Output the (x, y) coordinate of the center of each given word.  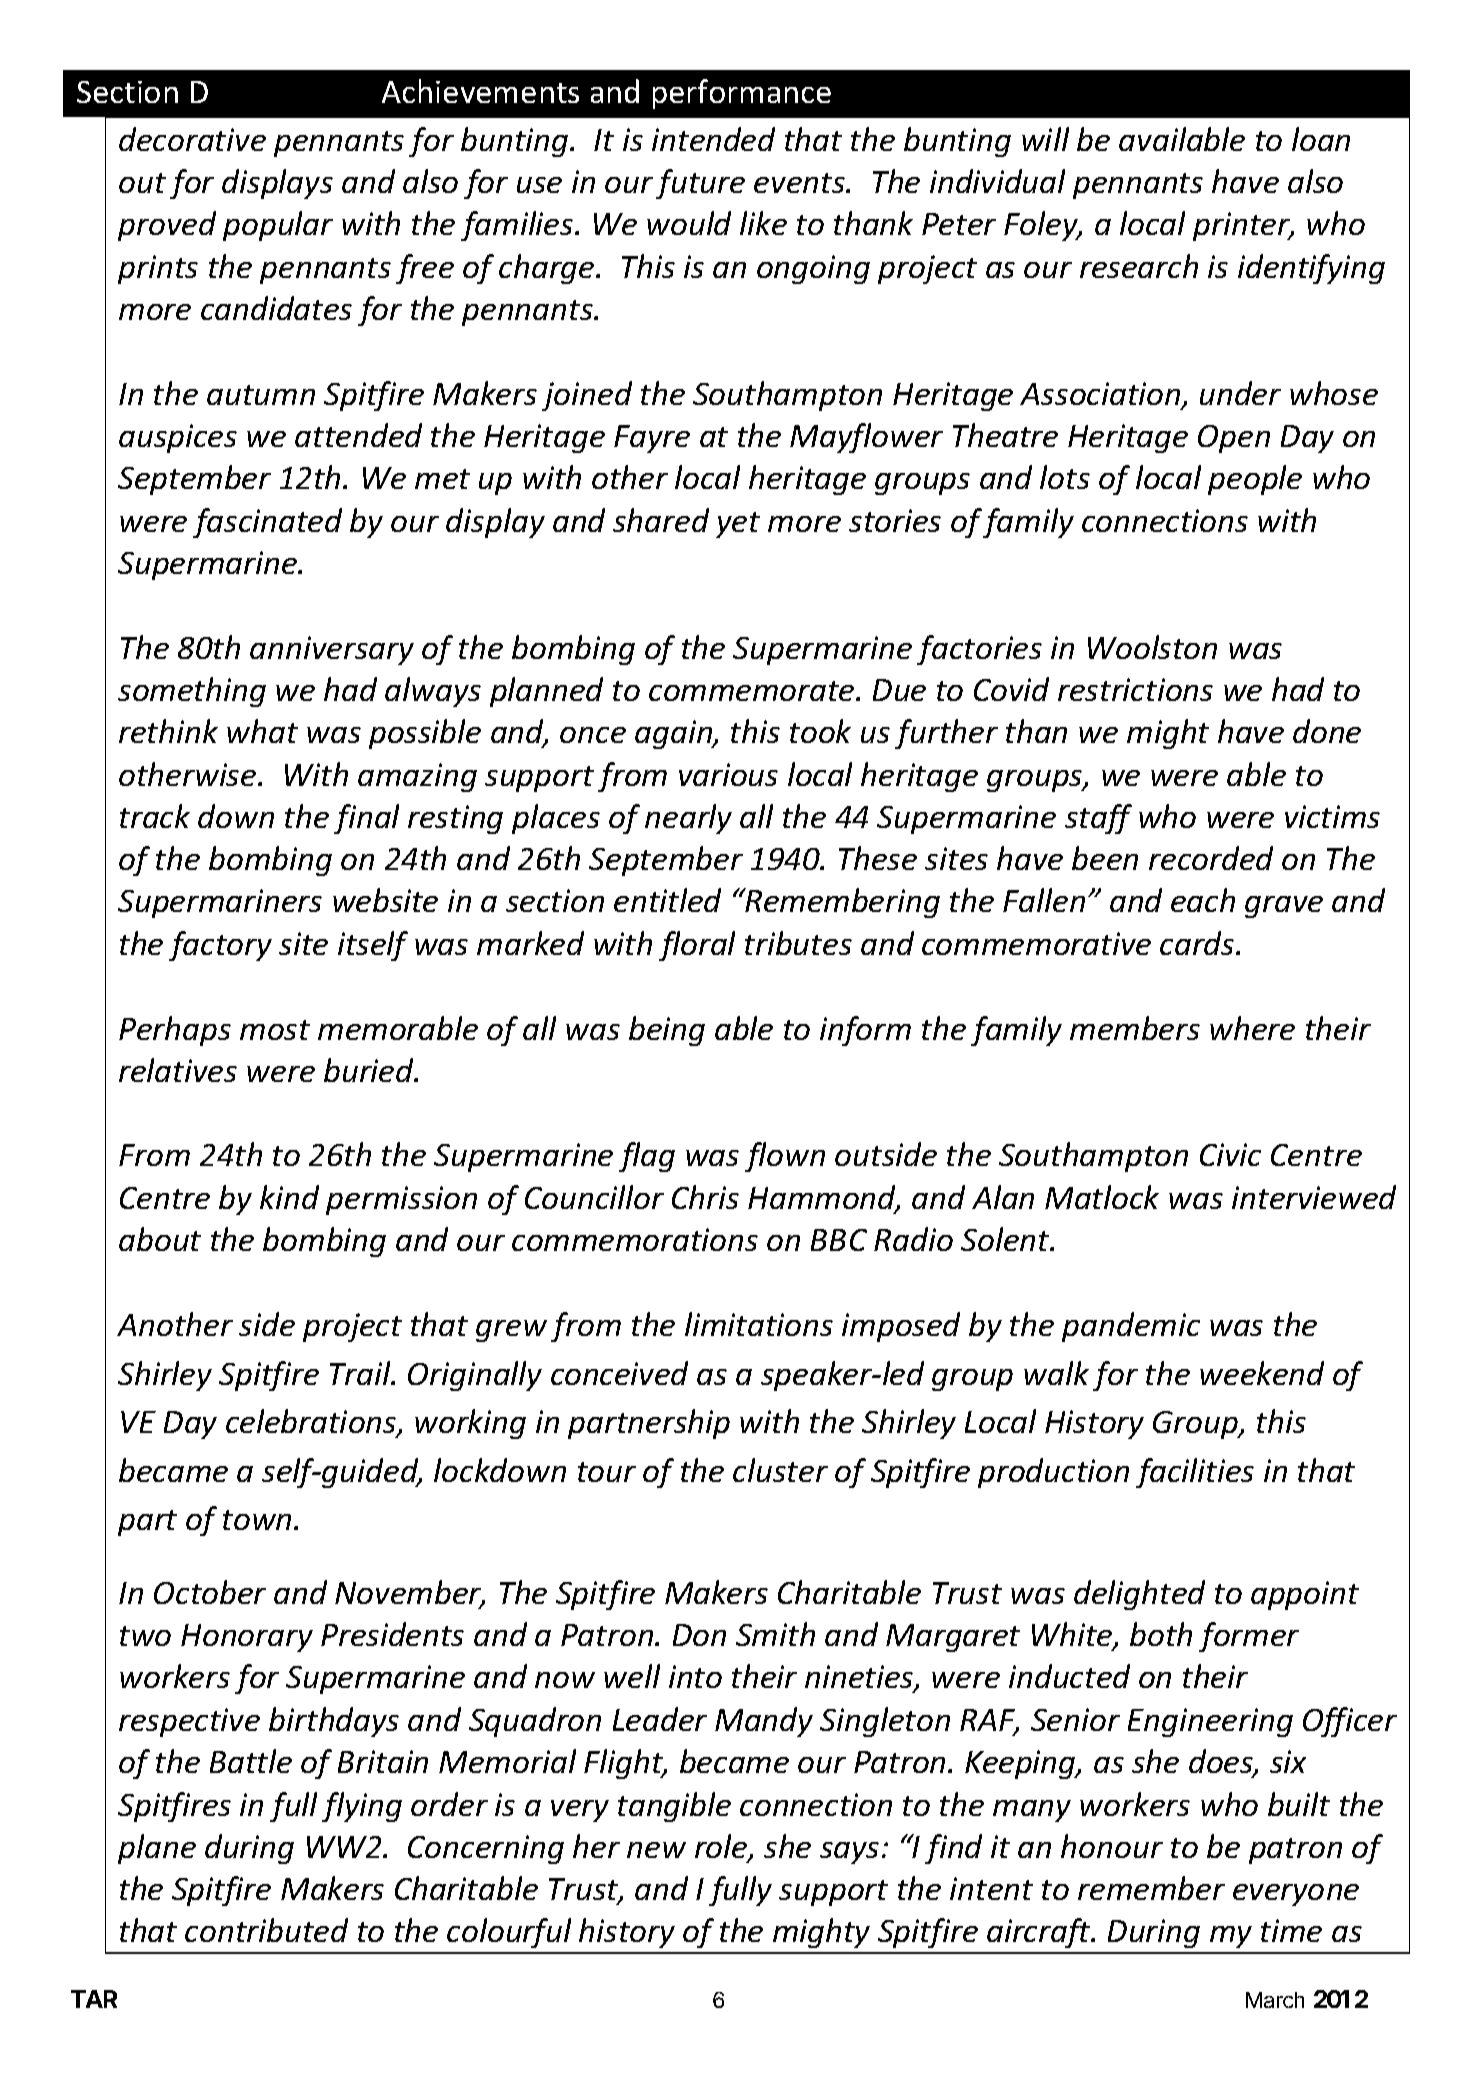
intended (713, 139)
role (722, 1847)
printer (1243, 226)
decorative (192, 139)
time (1291, 1930)
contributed (266, 1930)
